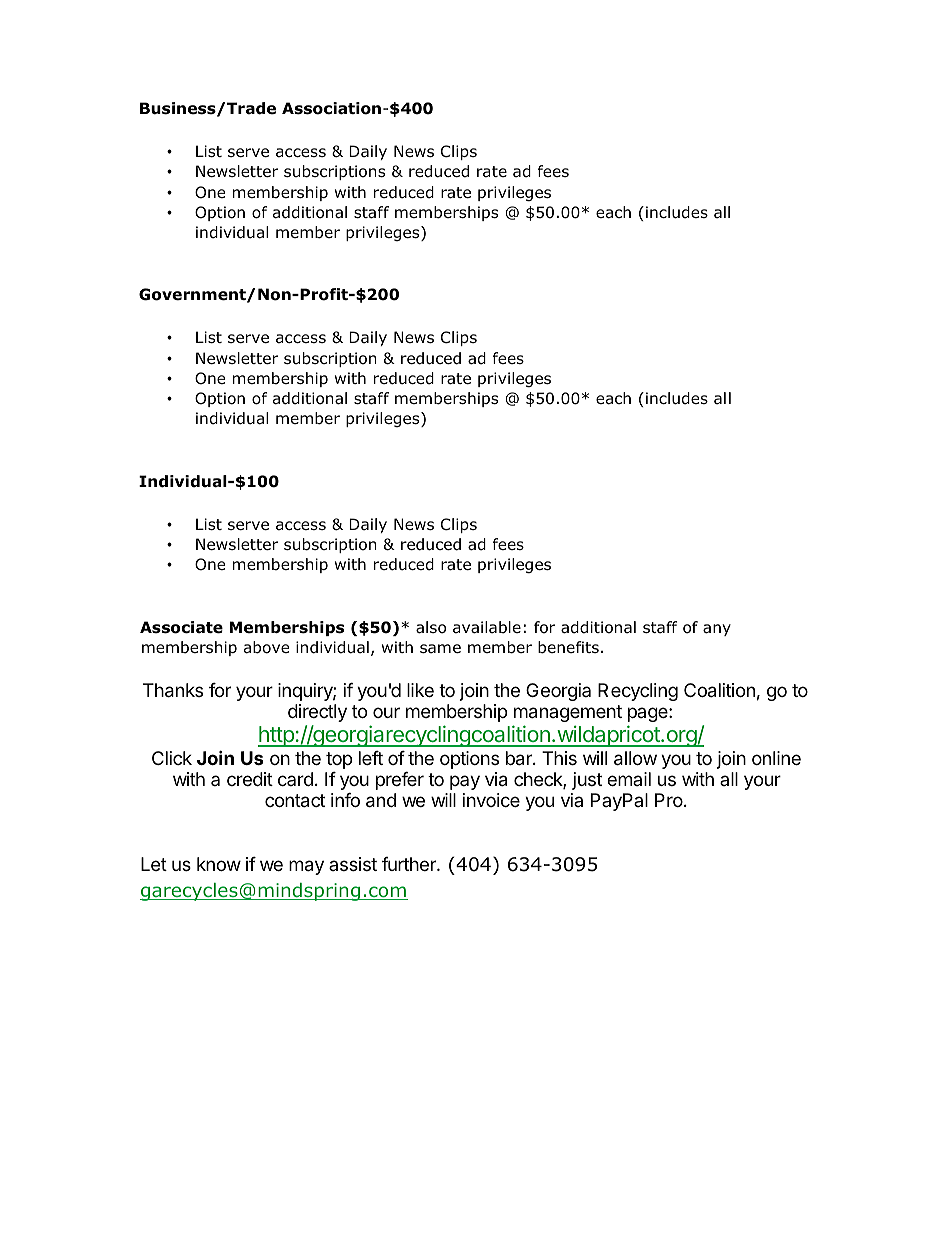 The image size is (952, 1233). Describe the element at coordinates (717, 630) in the screenshot. I see `any` at that location.
